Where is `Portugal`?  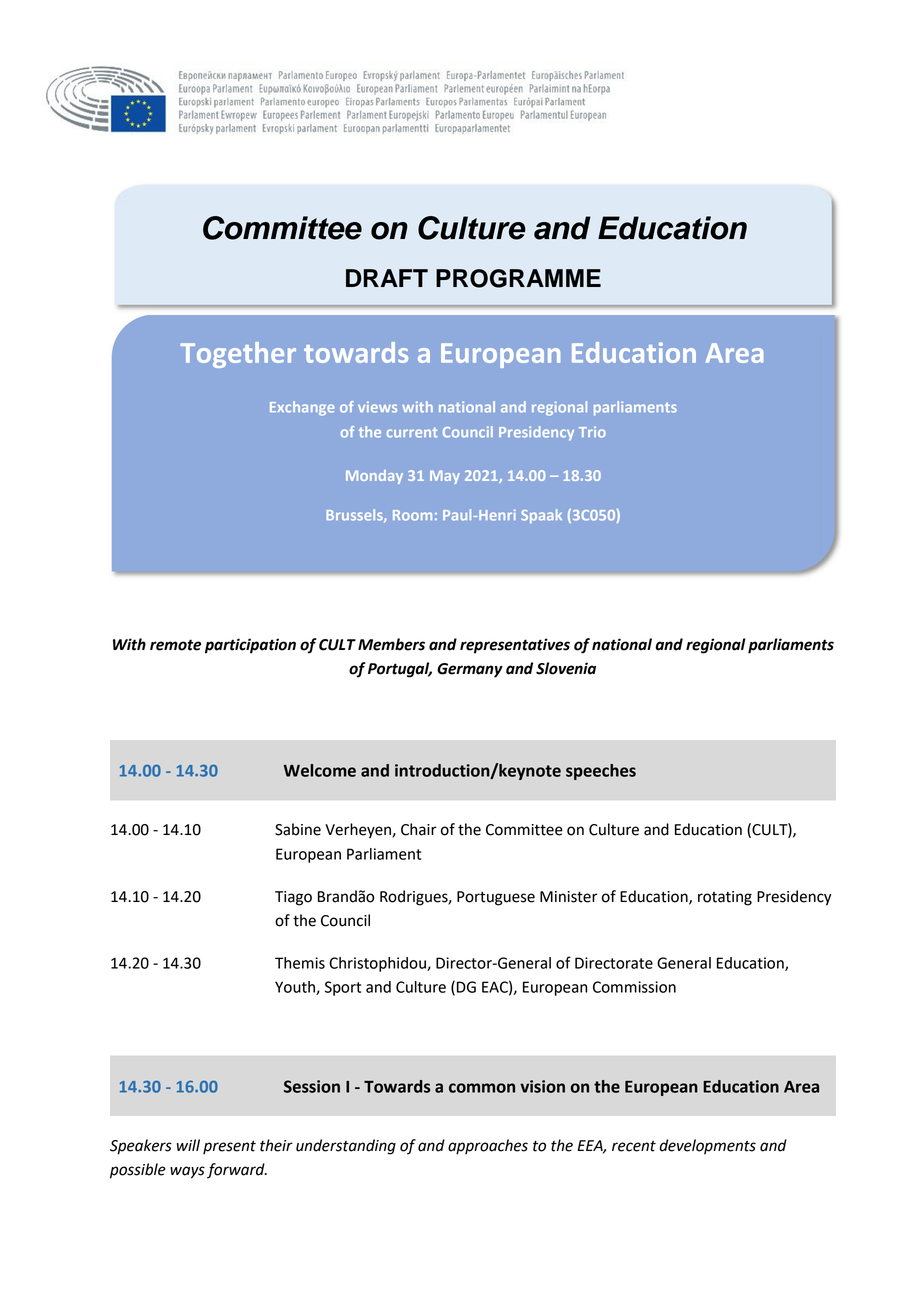
Portugal is located at coordinates (400, 670).
